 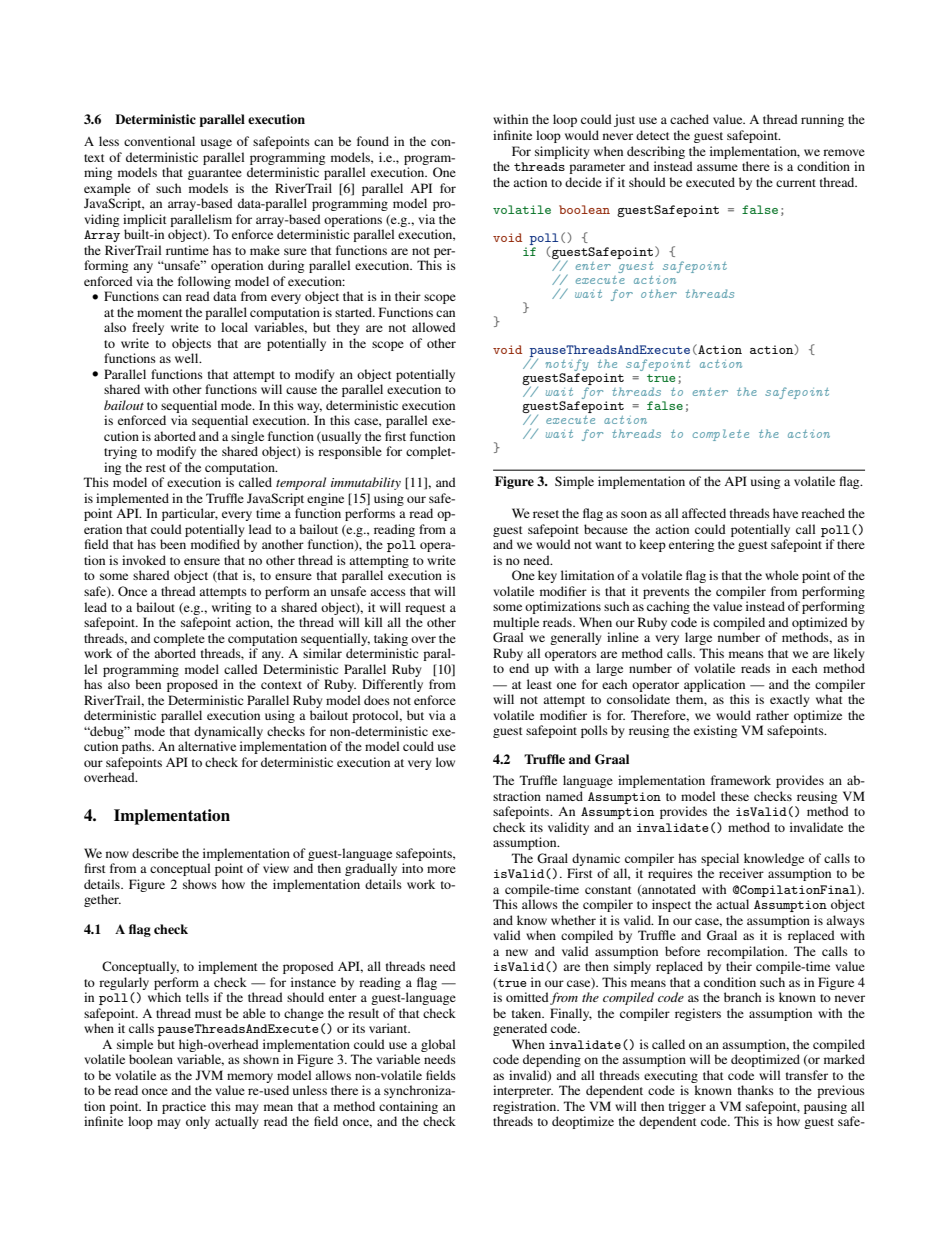 I want to click on interpreter, so click(x=523, y=1091).
